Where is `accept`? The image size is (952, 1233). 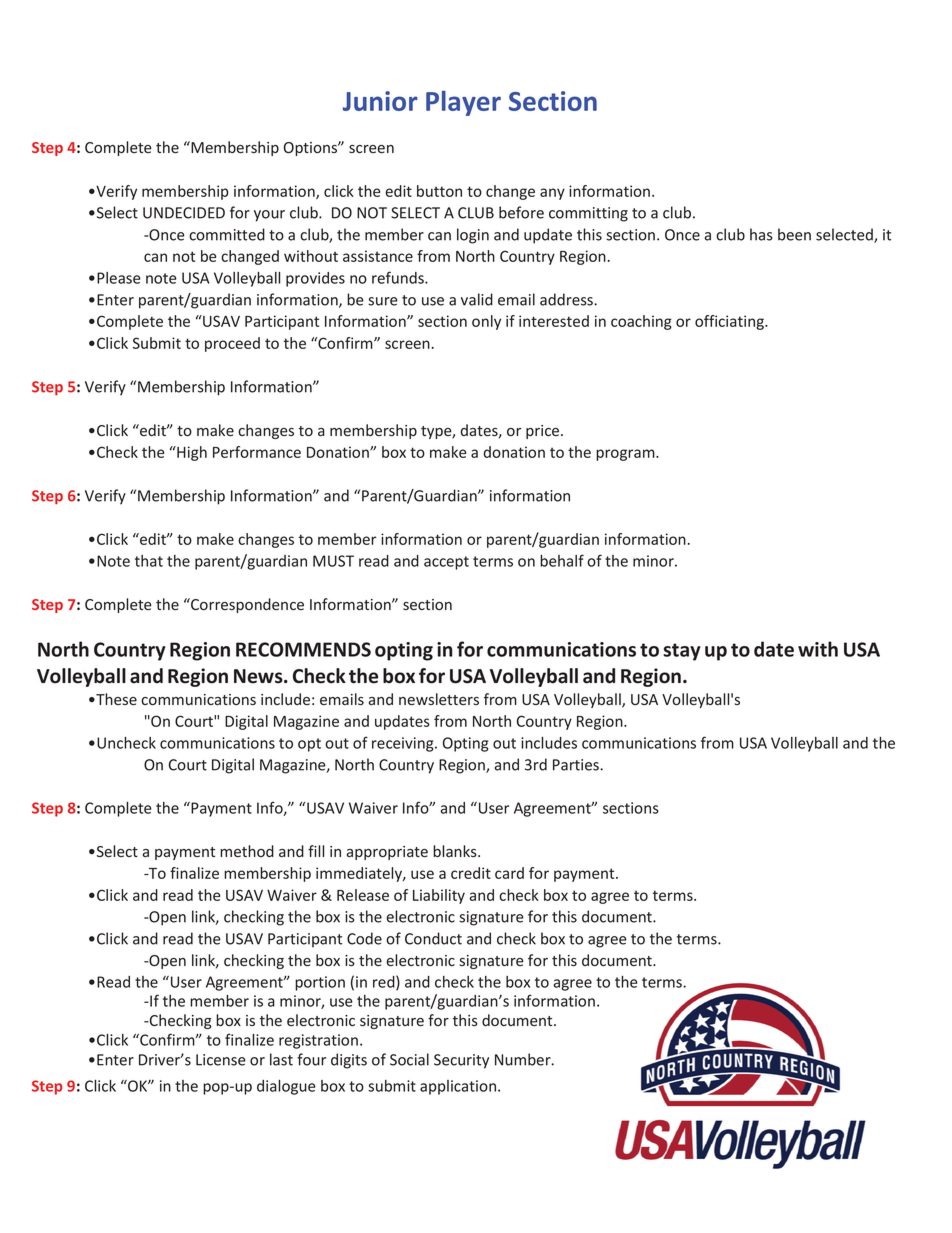
accept is located at coordinates (446, 563).
